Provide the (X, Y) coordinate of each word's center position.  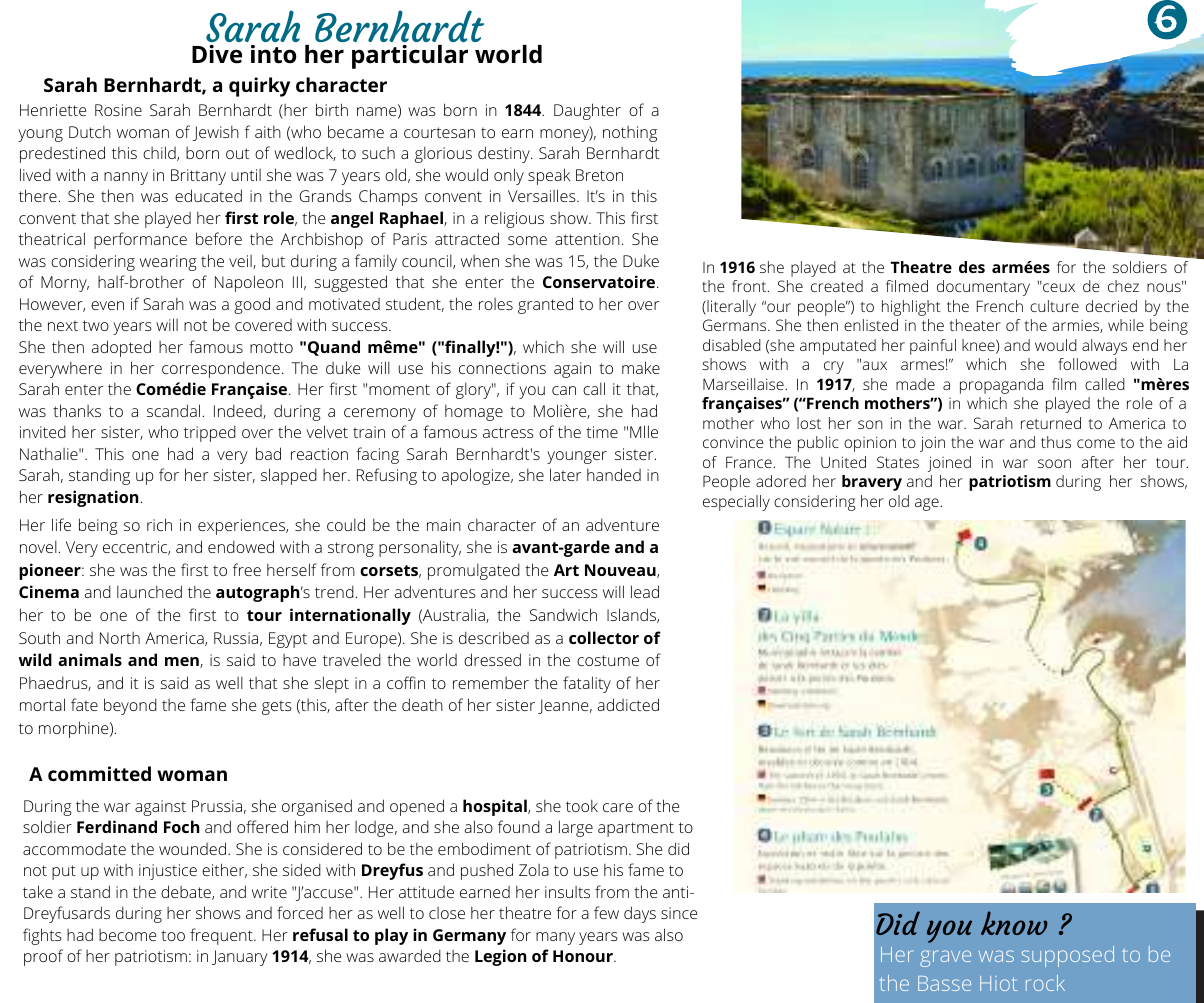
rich (159, 524)
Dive (217, 54)
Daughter (587, 111)
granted (545, 305)
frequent (222, 936)
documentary (983, 288)
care (618, 807)
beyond (130, 706)
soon (1054, 463)
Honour (584, 956)
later (565, 474)
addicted (628, 704)
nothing (630, 134)
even (107, 305)
